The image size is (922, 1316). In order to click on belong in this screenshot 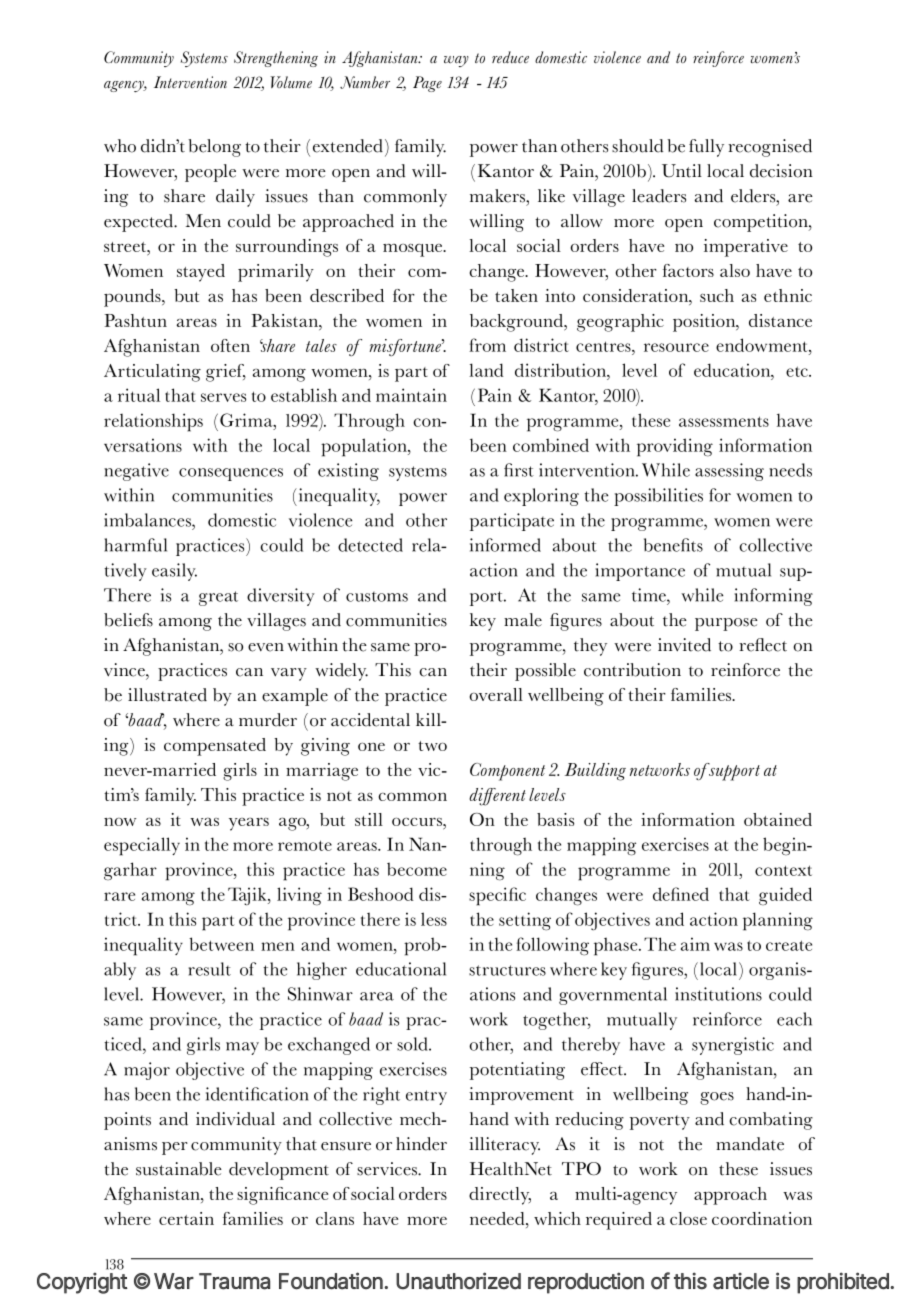, I will do `click(214, 148)`.
